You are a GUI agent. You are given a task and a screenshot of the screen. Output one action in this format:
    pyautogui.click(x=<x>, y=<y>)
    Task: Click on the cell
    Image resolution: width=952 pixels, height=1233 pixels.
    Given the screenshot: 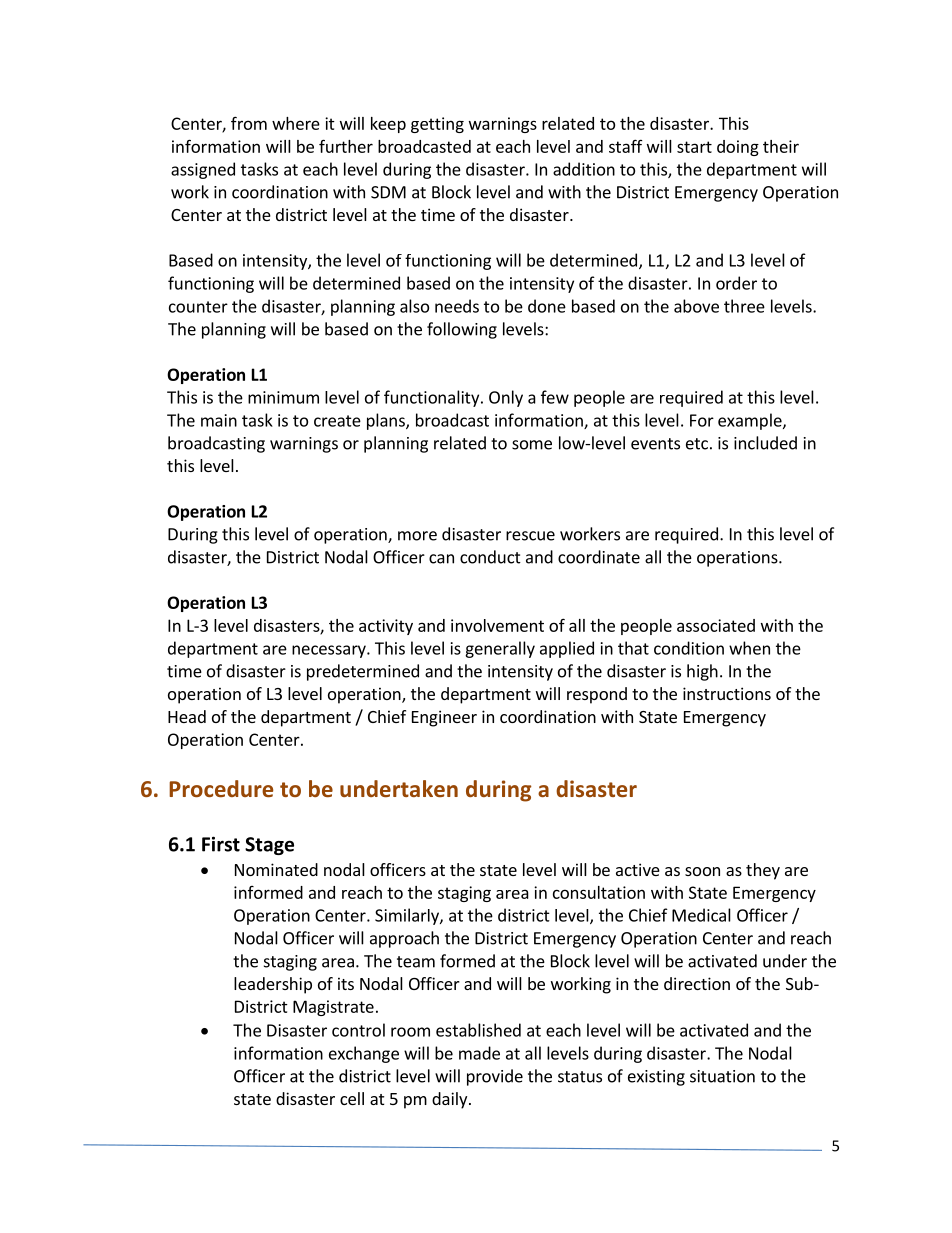 What is the action you would take?
    pyautogui.click(x=352, y=1098)
